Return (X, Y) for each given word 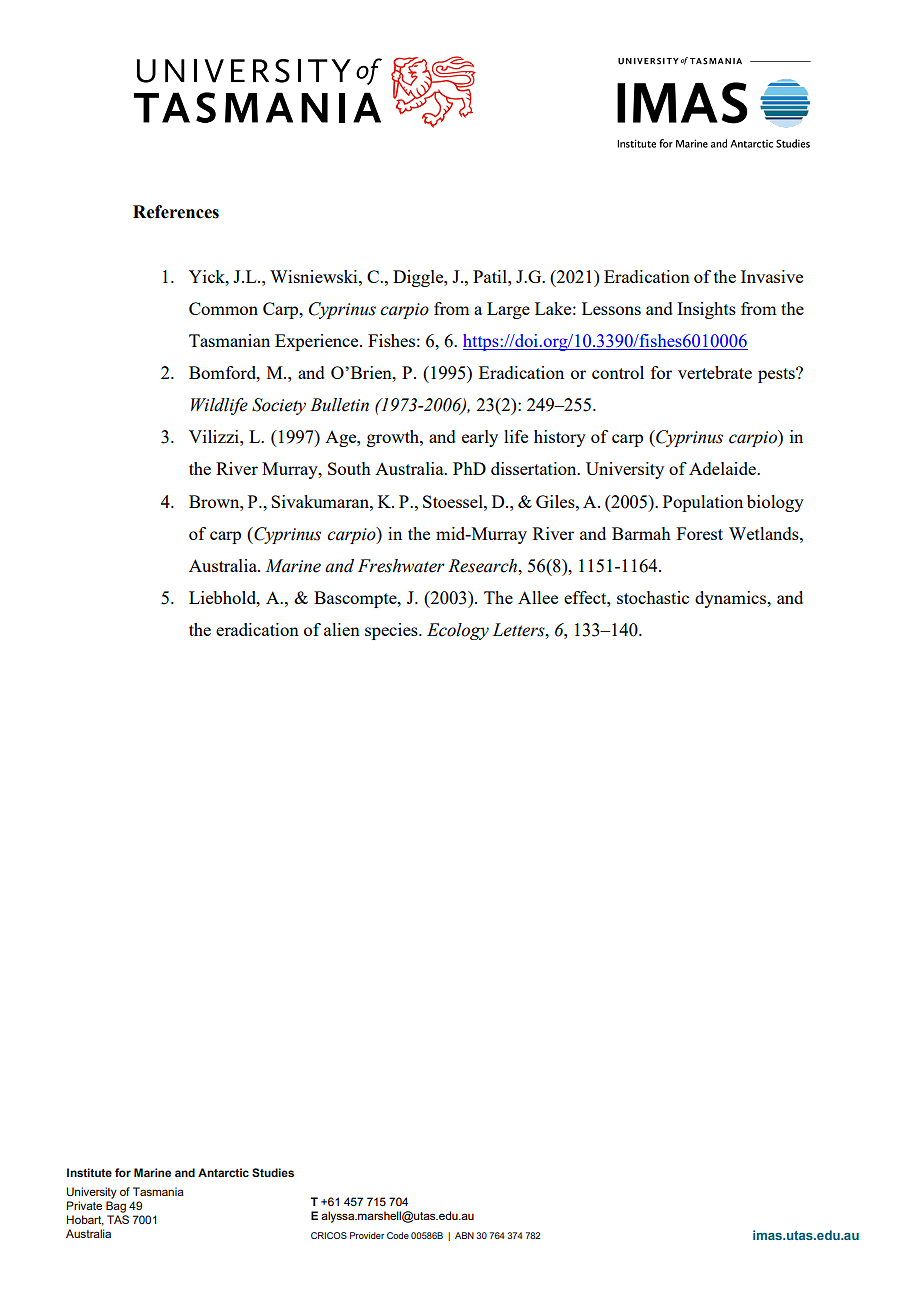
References (176, 212)
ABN (464, 1235)
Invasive (772, 276)
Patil (491, 276)
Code (398, 1235)
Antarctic (223, 1172)
